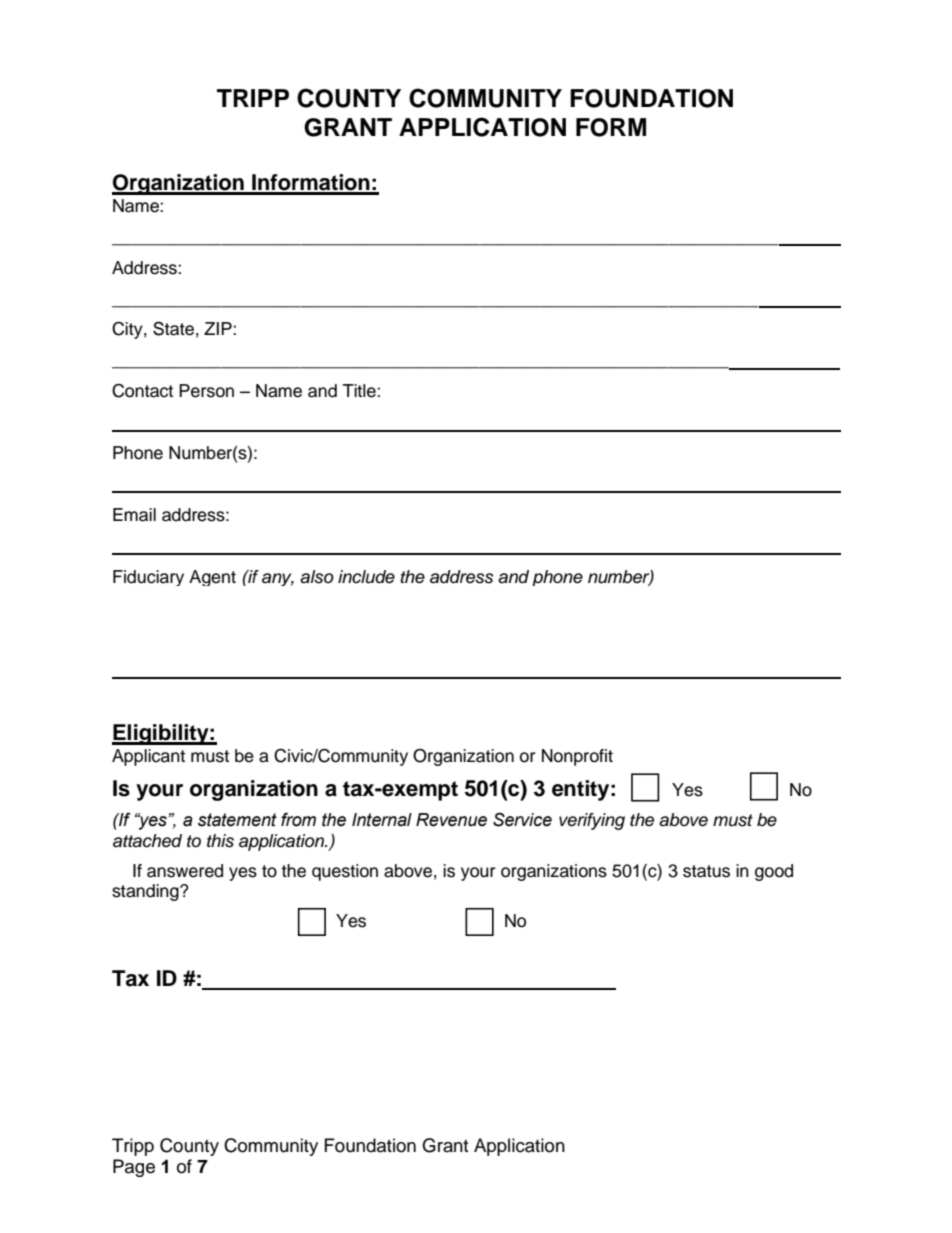 Image resolution: width=952 pixels, height=1233 pixels. Describe the element at coordinates (366, 577) in the document. I see `include` at that location.
